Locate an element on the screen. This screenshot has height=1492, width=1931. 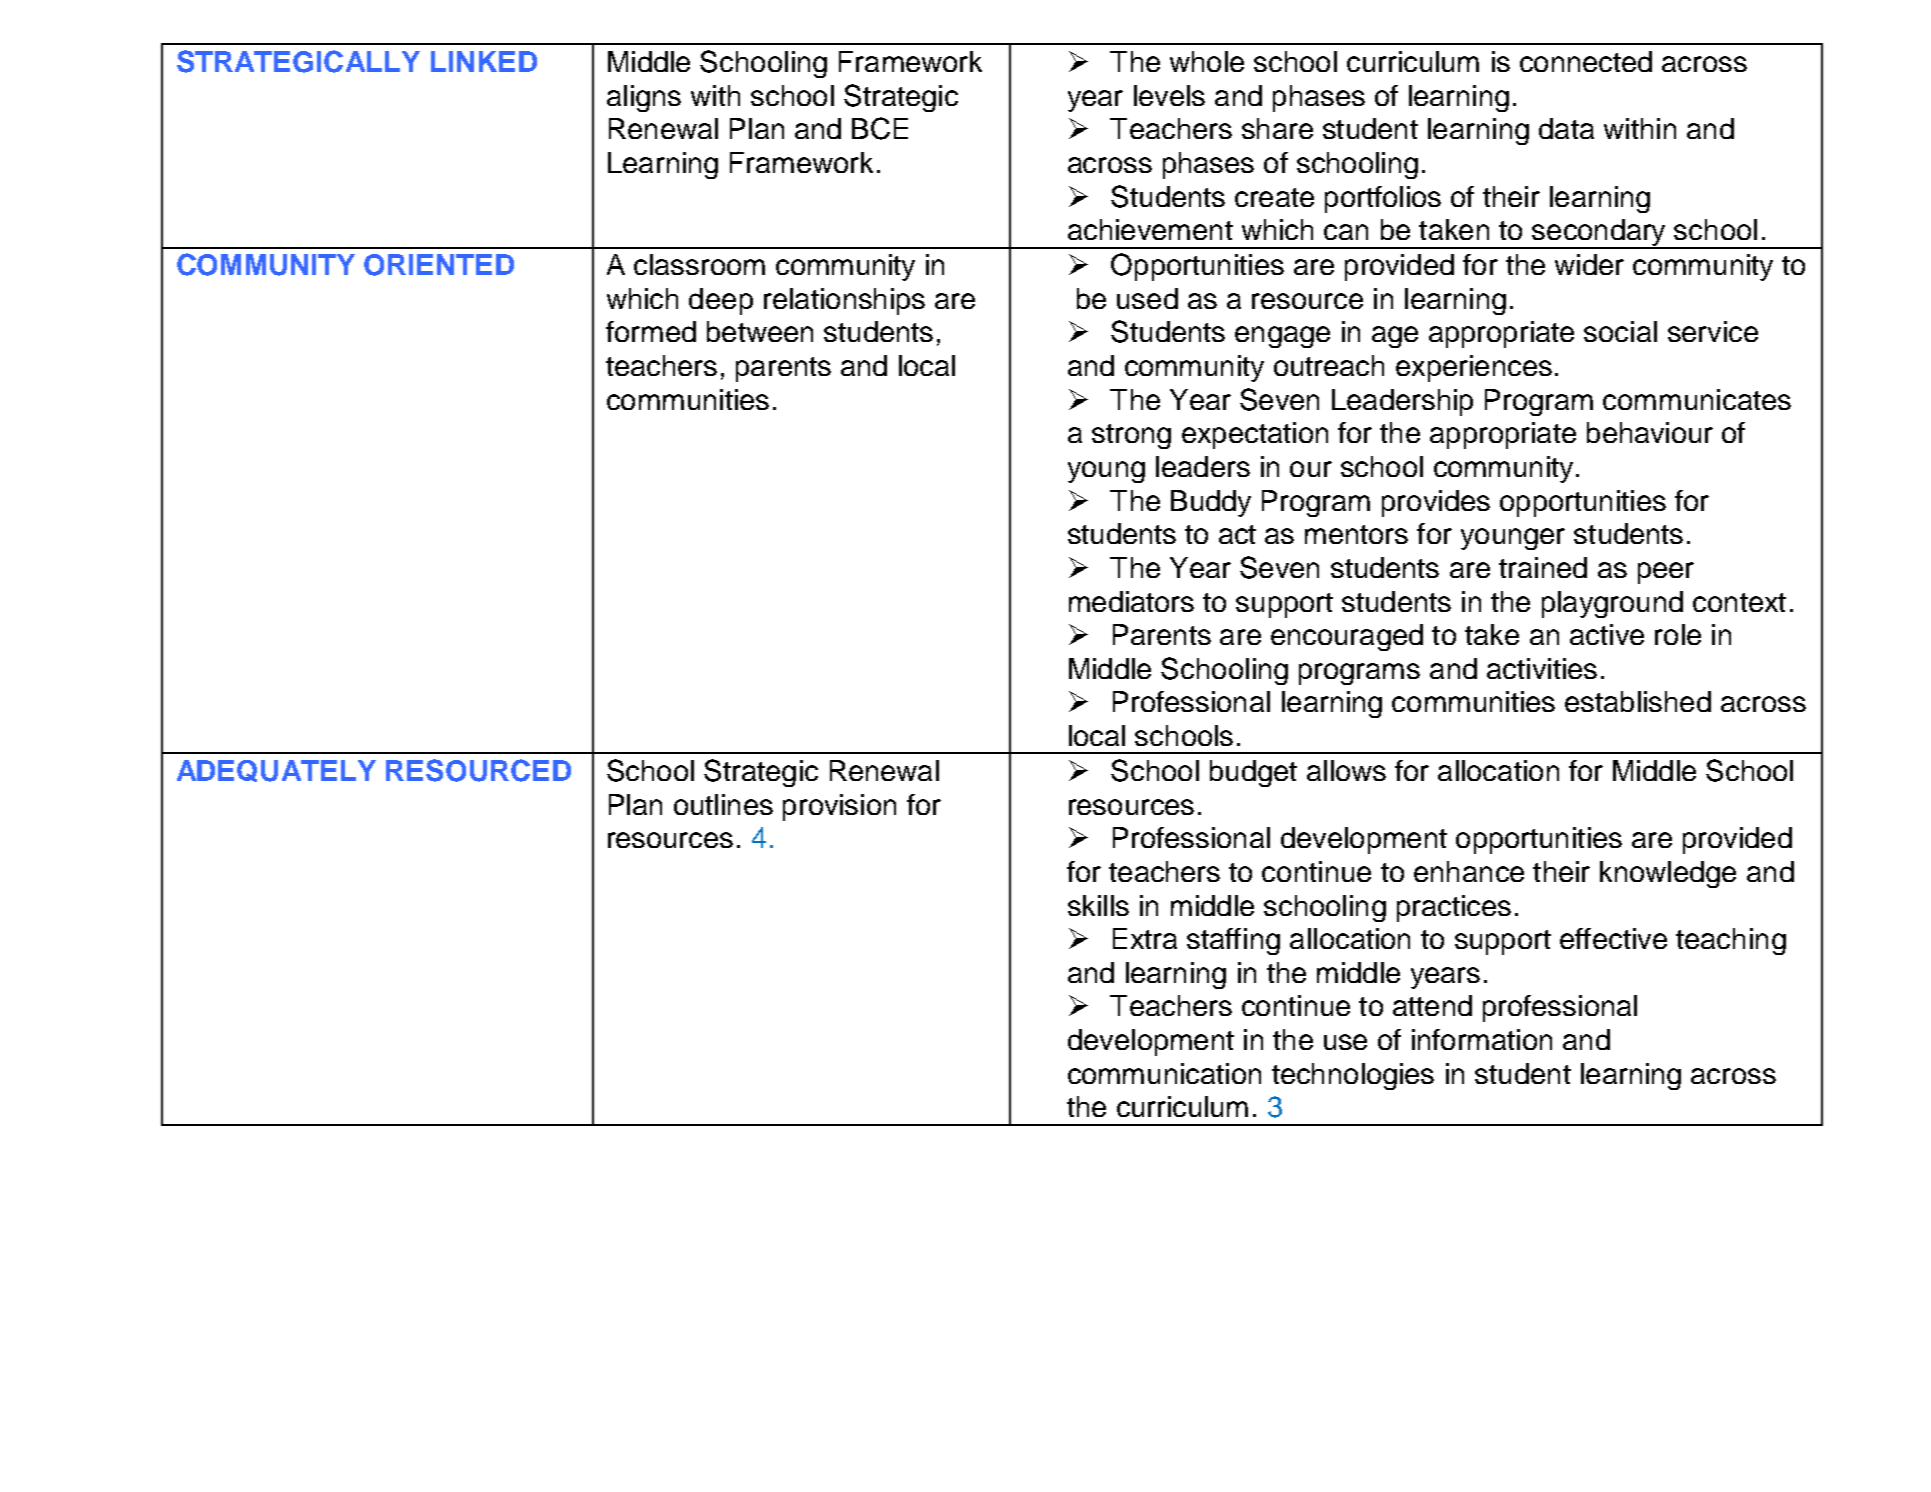
Extra is located at coordinates (1145, 938).
